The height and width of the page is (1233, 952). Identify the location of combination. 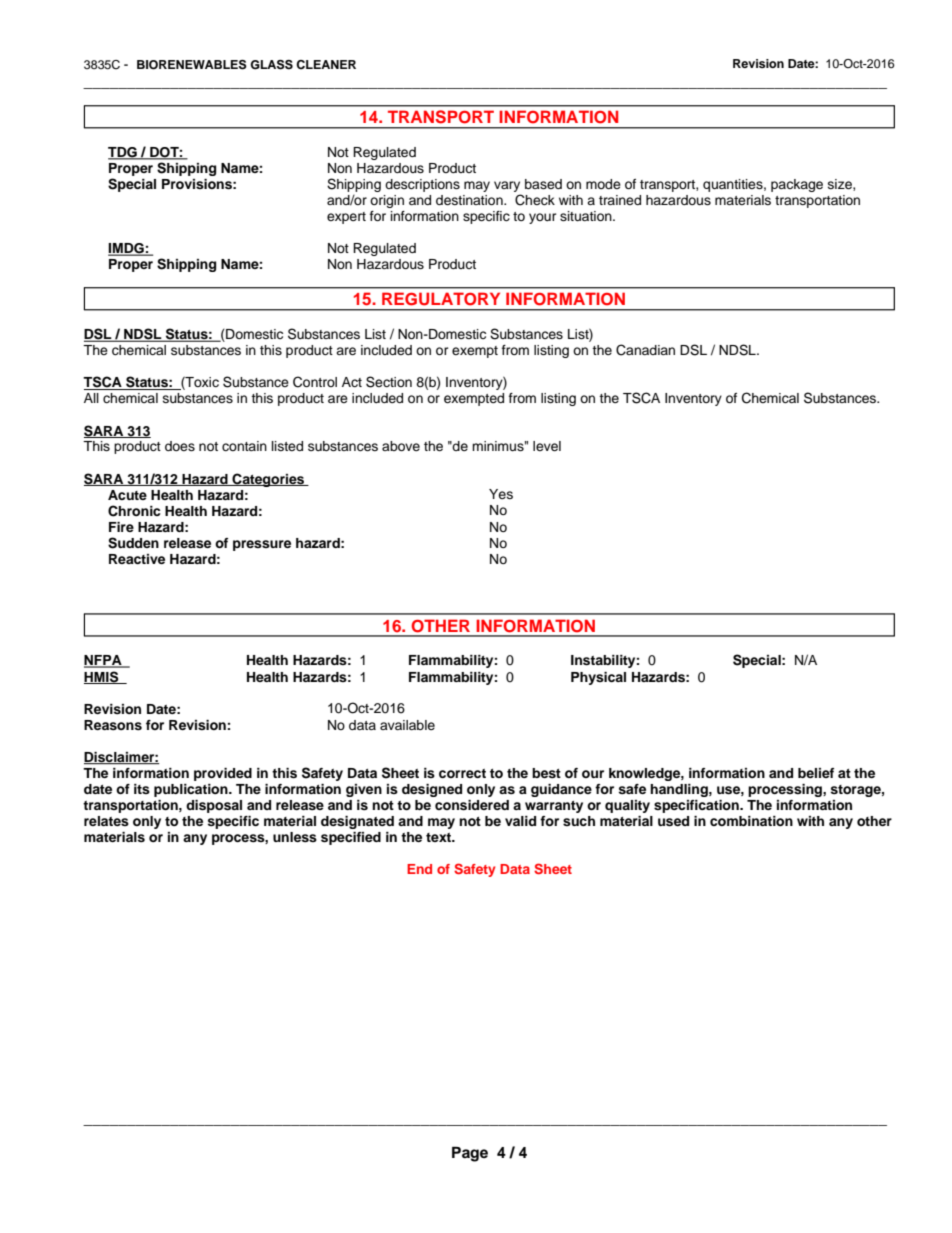
(751, 821).
